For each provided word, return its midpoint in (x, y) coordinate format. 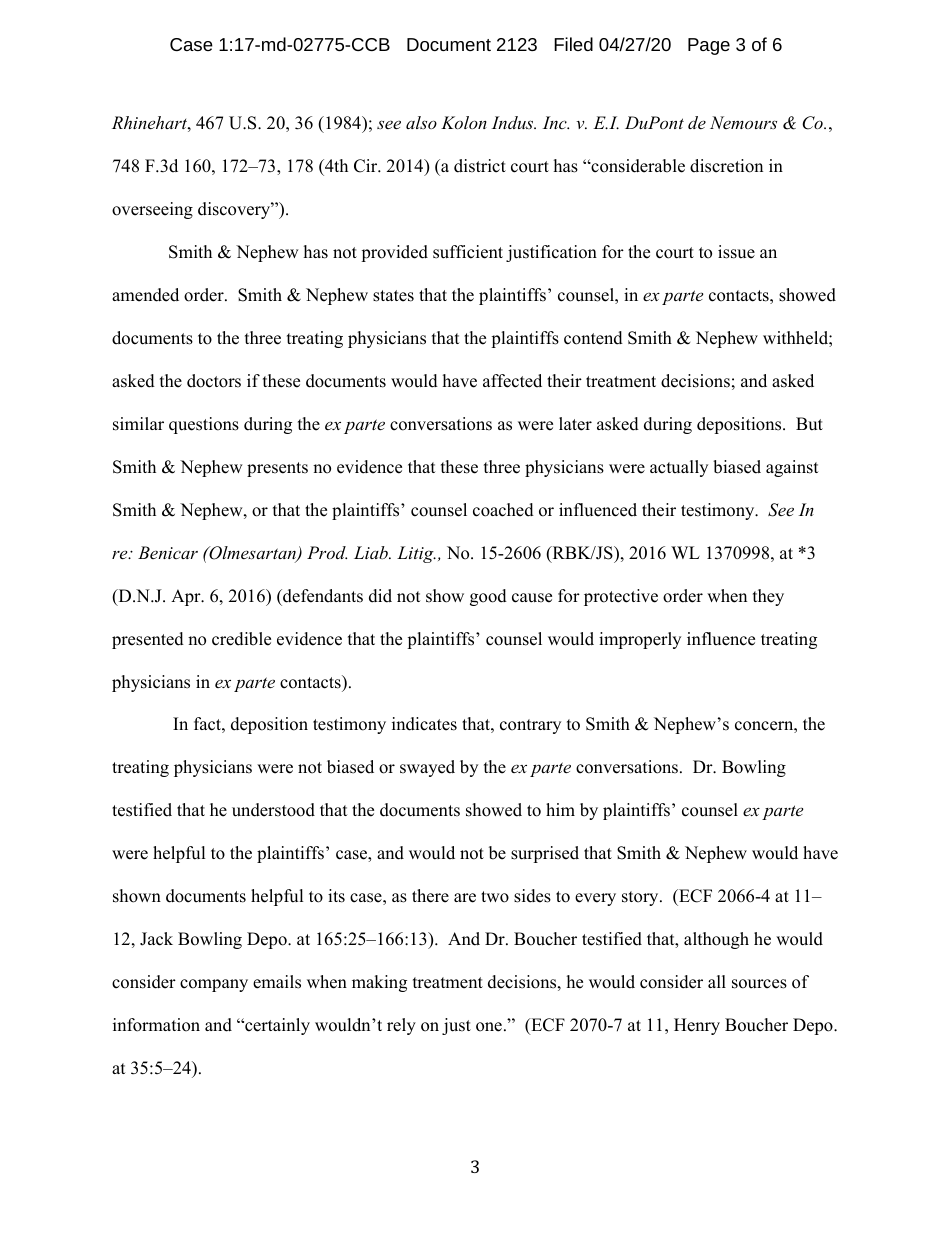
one (489, 1027)
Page (709, 46)
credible (241, 639)
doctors (214, 381)
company (214, 985)
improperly (640, 640)
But (809, 424)
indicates (424, 724)
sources (759, 984)
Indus (514, 122)
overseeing (152, 210)
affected (512, 381)
